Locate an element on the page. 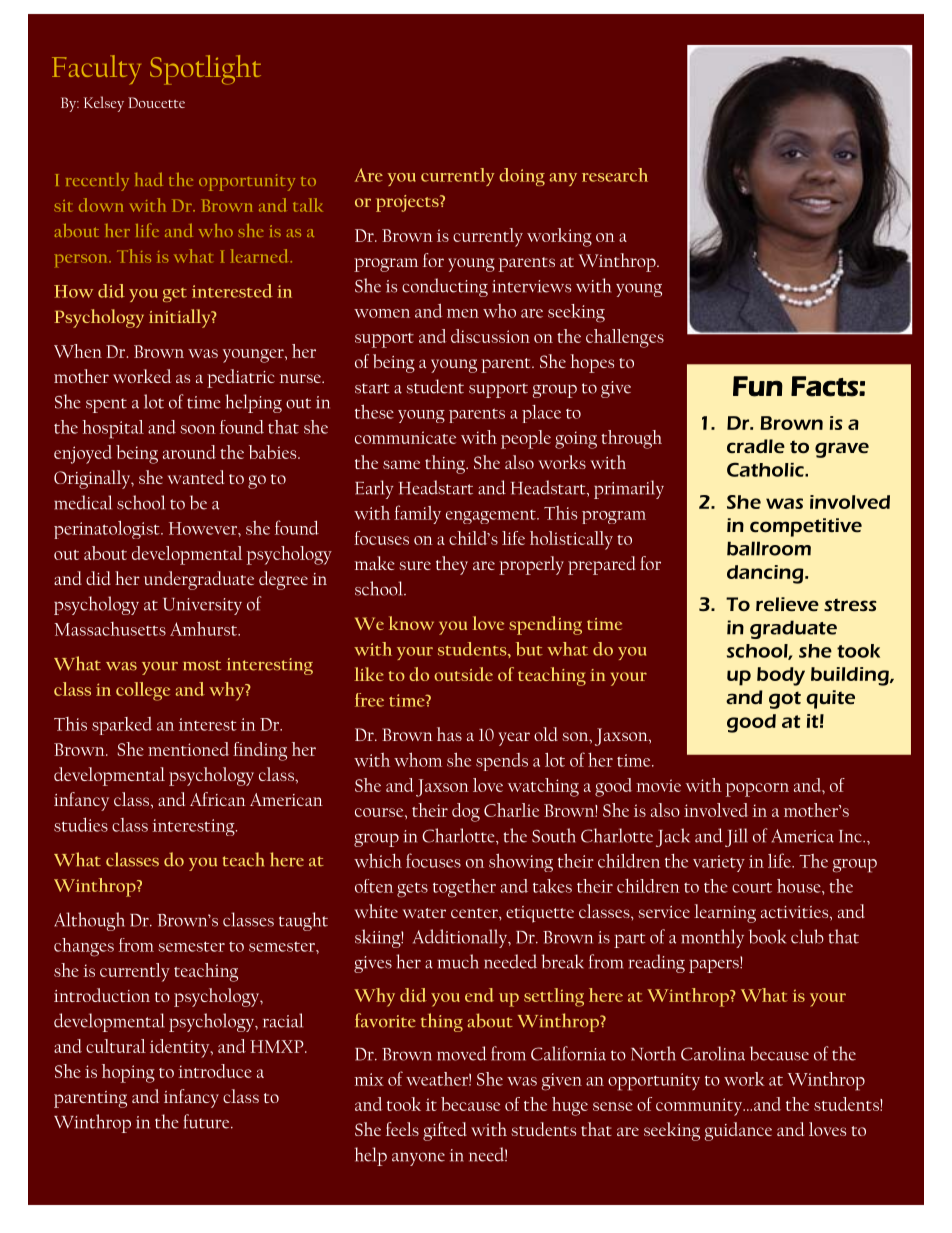 This image has width=952, height=1233. discussion is located at coordinates (490, 336).
